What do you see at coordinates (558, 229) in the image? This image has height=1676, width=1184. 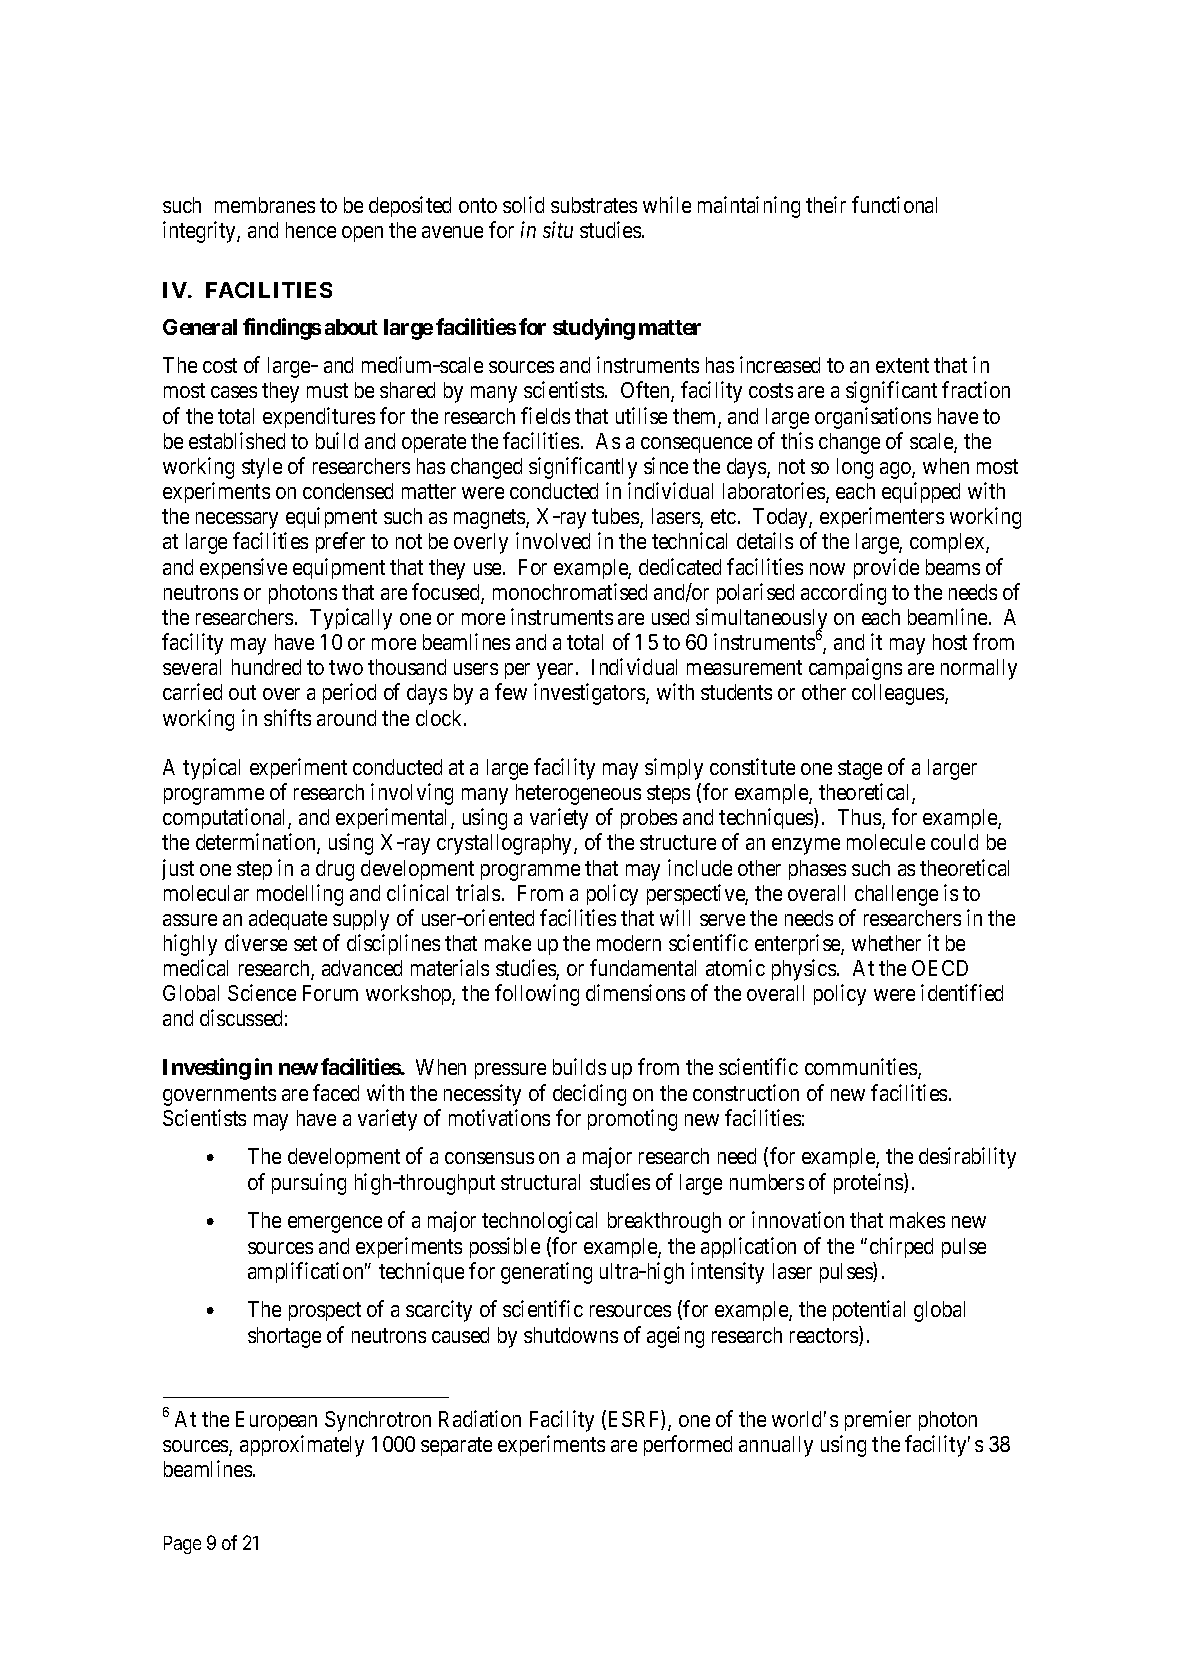 I see `situ` at bounding box center [558, 229].
